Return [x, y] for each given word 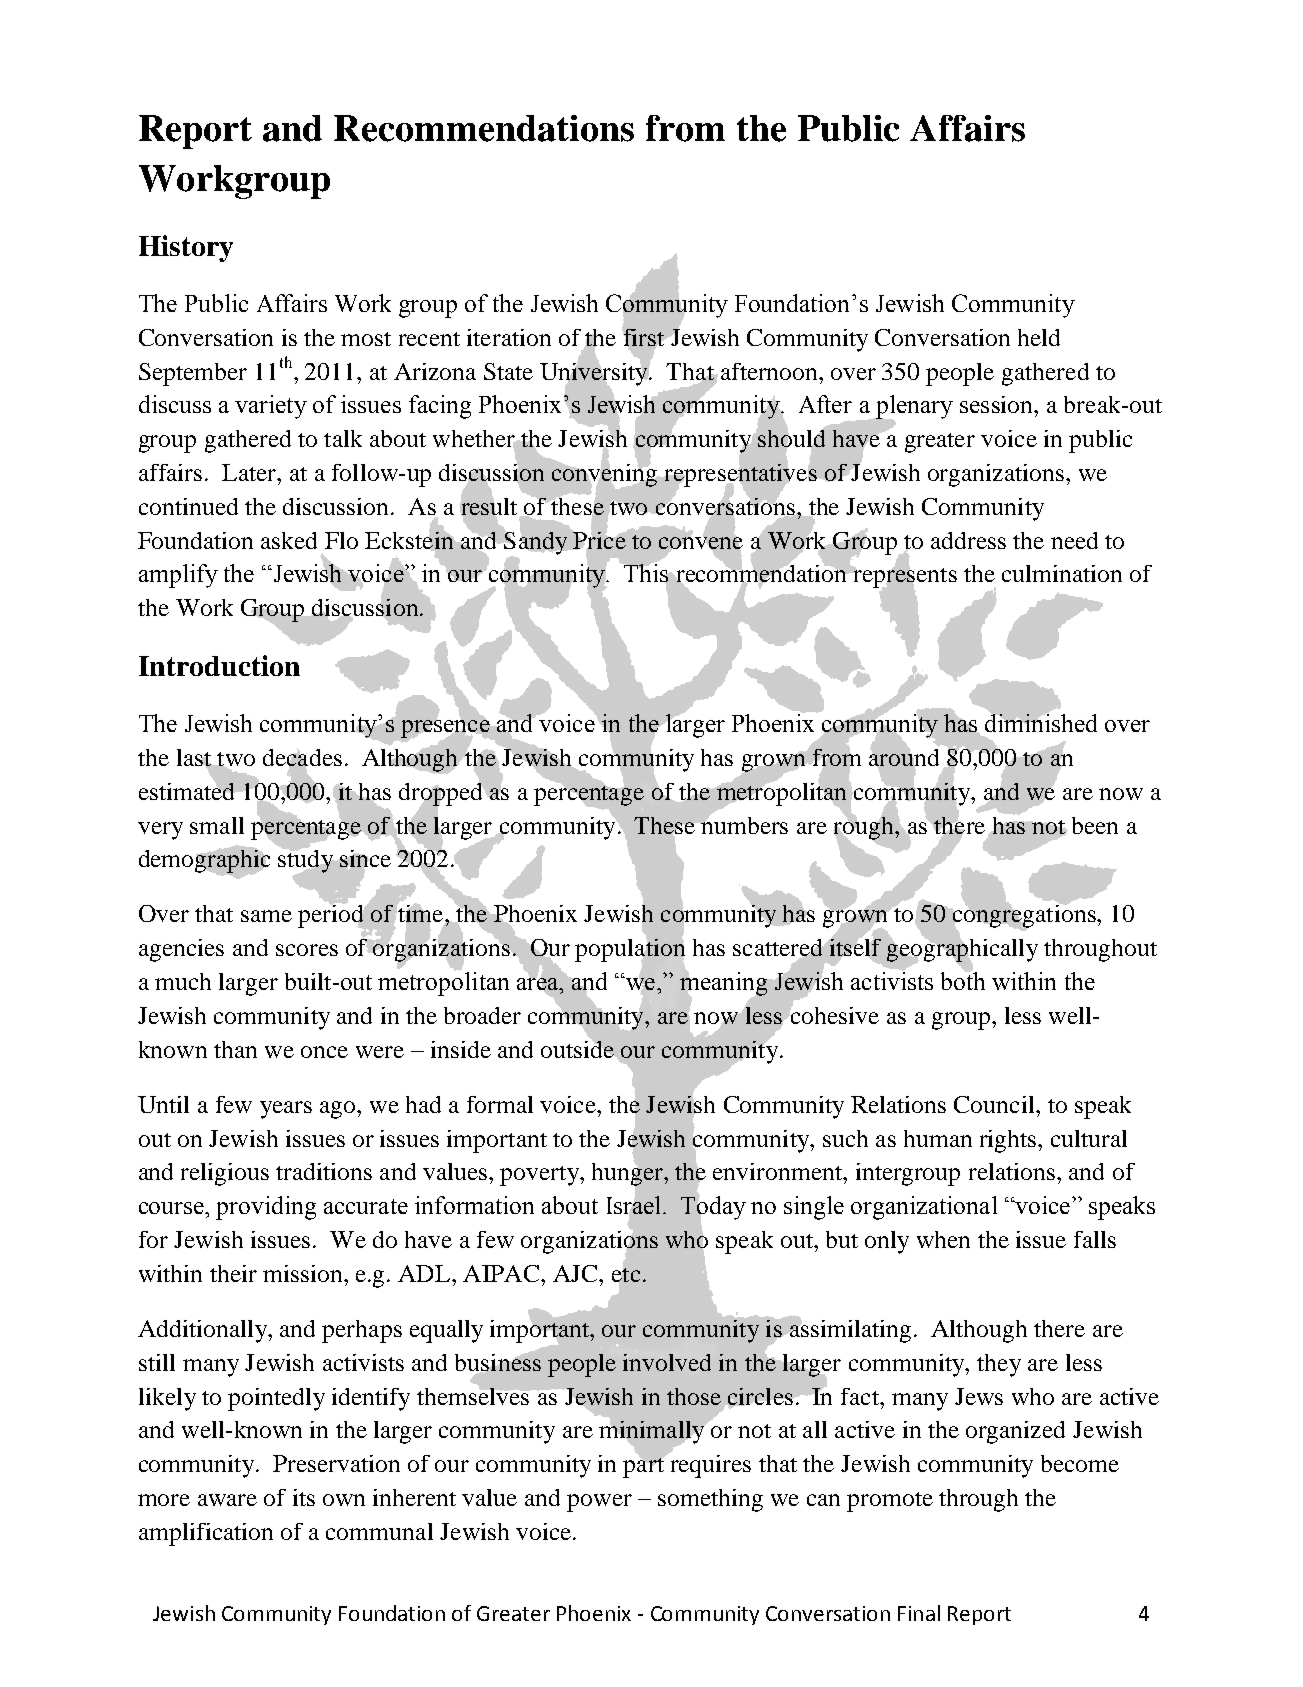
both [963, 980]
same [266, 916]
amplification [206, 1534]
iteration [509, 337]
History [186, 248]
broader [482, 1015]
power [599, 1503]
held [1039, 337]
